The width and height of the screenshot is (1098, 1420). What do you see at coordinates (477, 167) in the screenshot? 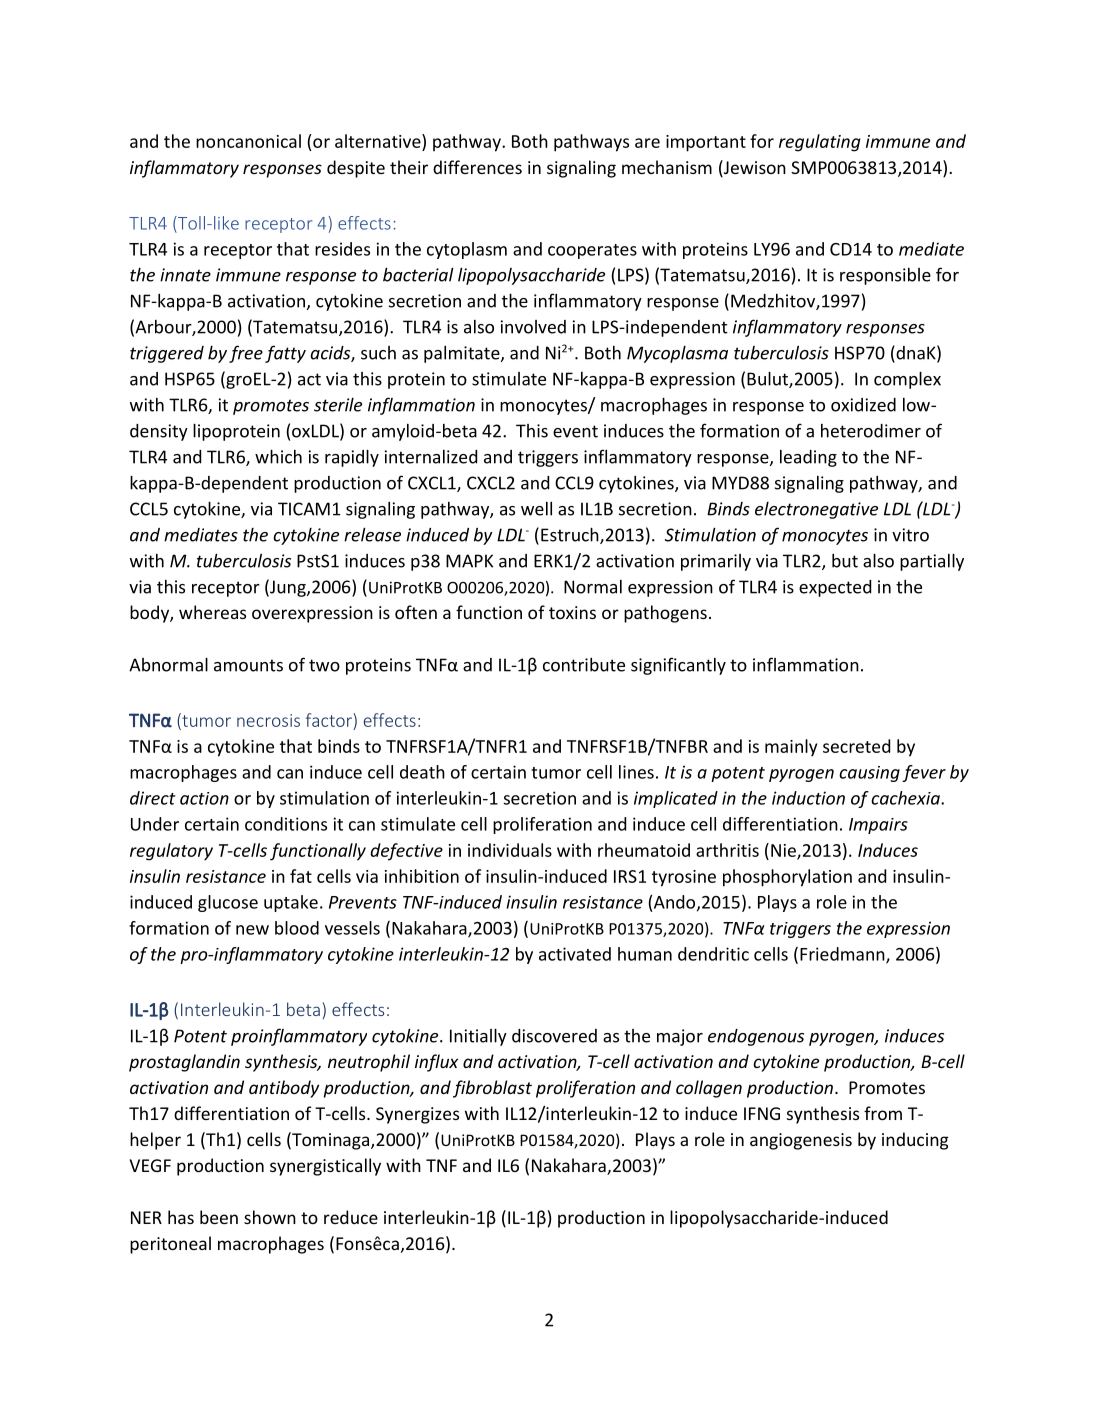
I see `differences` at bounding box center [477, 167].
